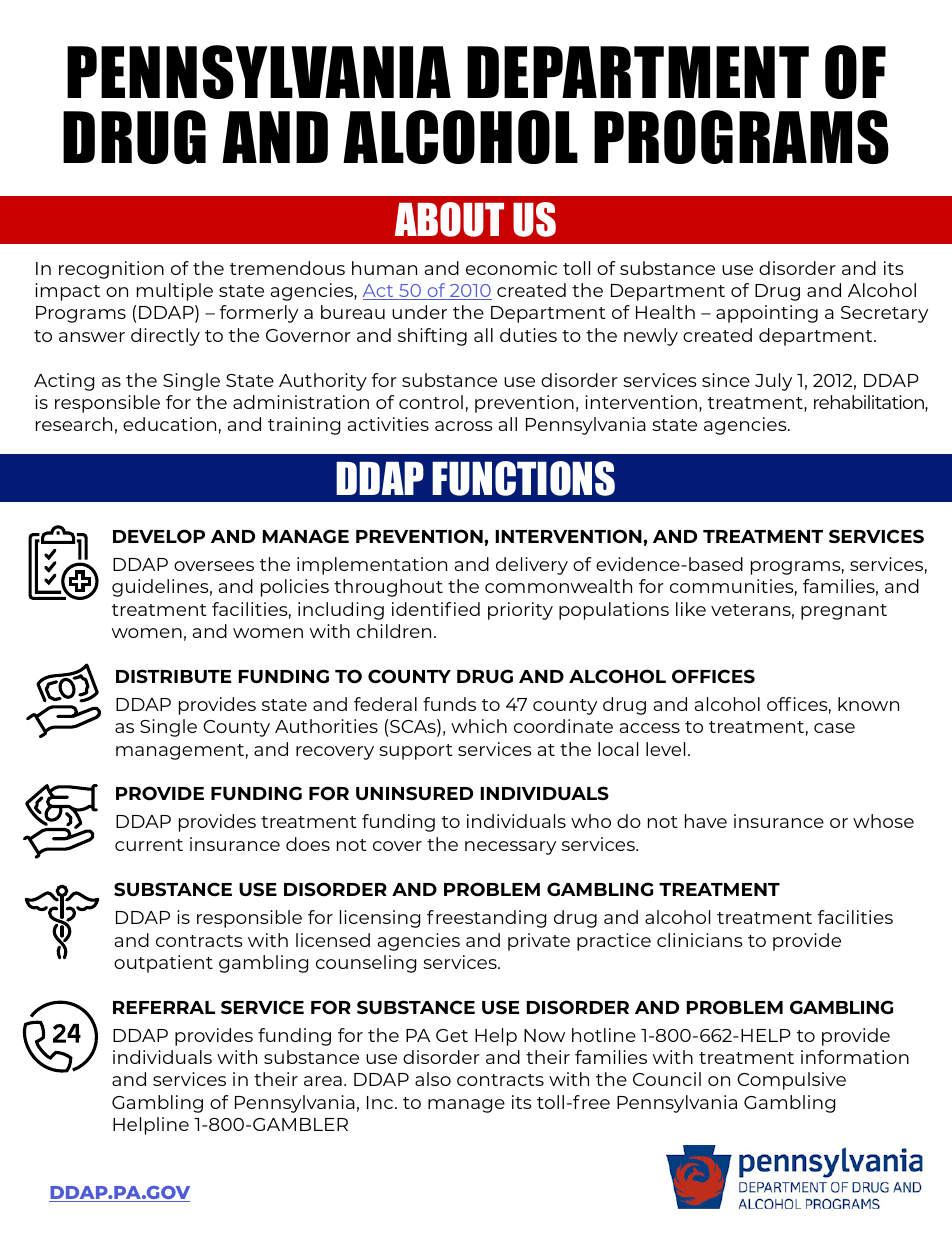 This page has width=952, height=1233. Describe the element at coordinates (844, 612) in the page. I see `pregnant` at that location.
